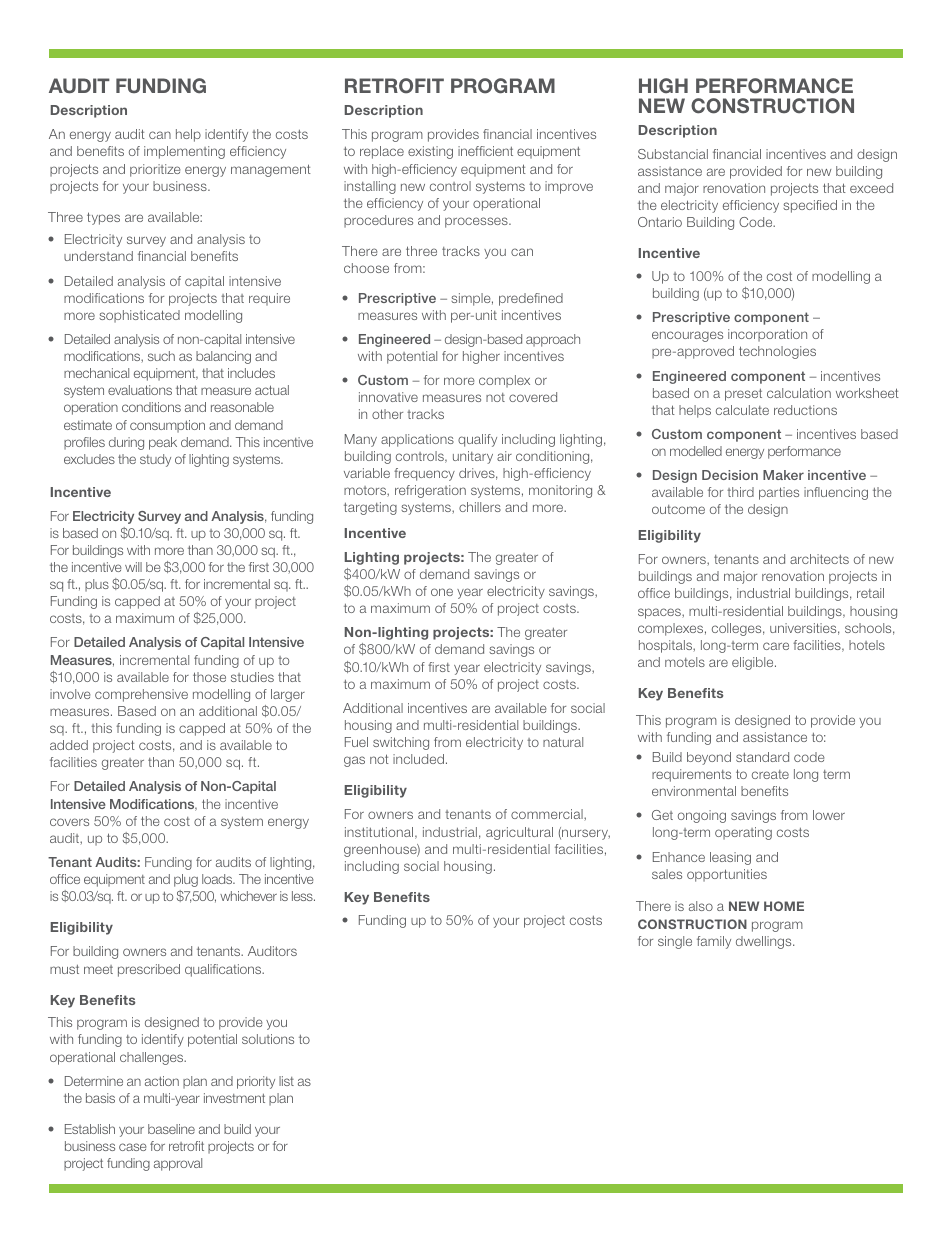 The height and width of the screenshot is (1233, 952). I want to click on those, so click(209, 677).
